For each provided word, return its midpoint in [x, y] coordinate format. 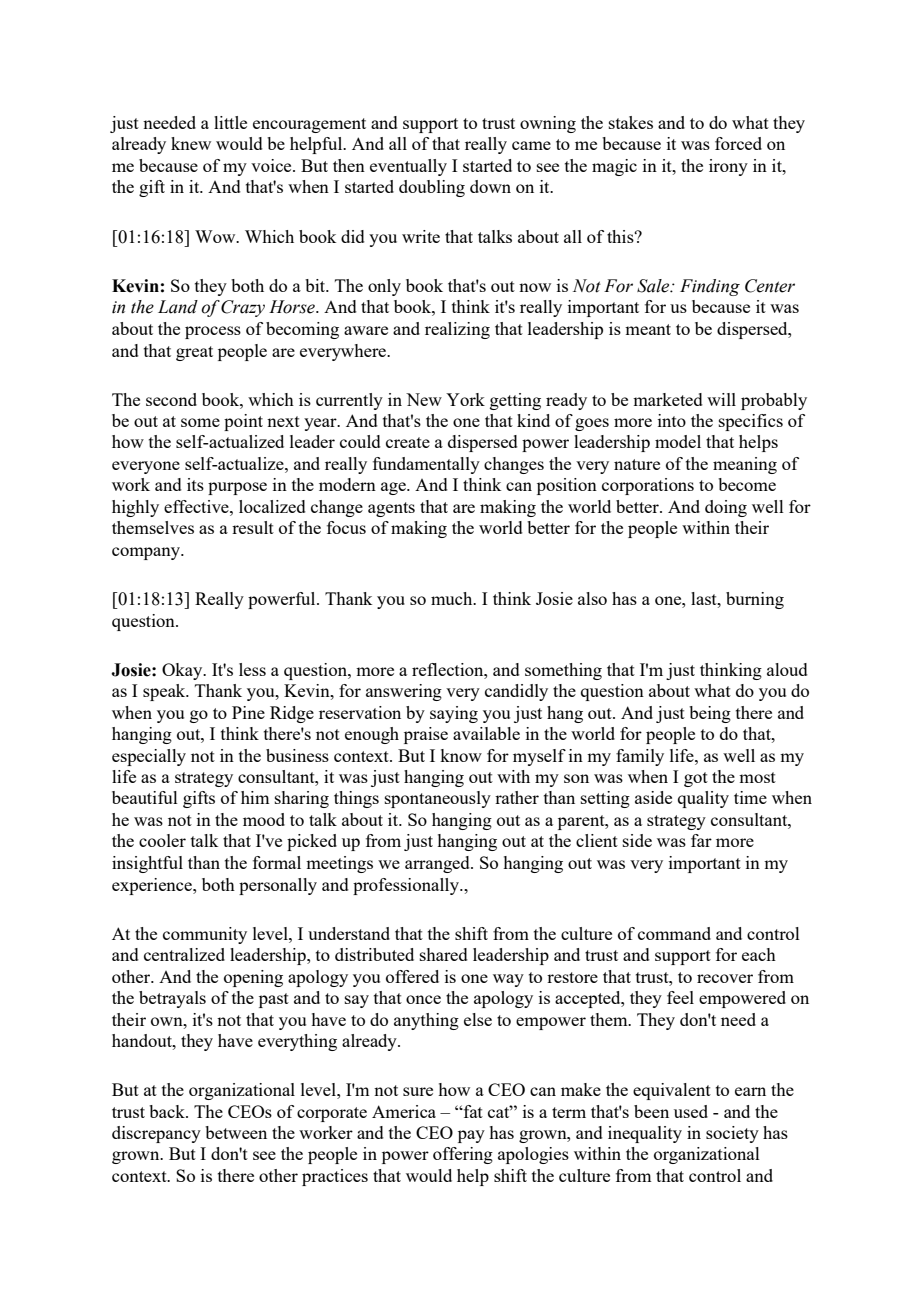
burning [755, 600]
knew [191, 143]
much [453, 598]
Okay [183, 671]
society [732, 1134]
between [236, 1132]
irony [728, 167]
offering [463, 1155]
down [490, 186]
